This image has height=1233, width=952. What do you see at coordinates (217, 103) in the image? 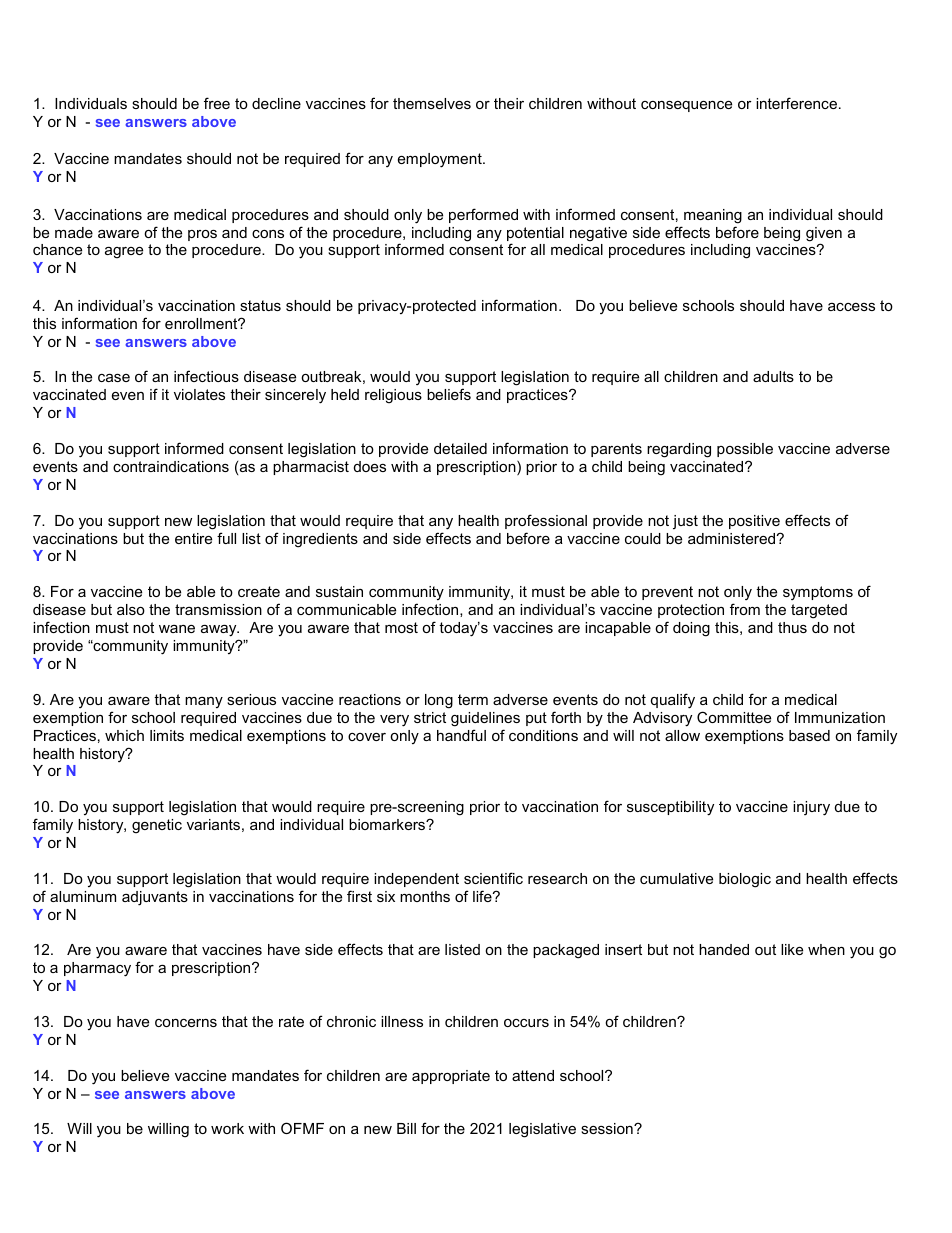
I see `free` at bounding box center [217, 103].
